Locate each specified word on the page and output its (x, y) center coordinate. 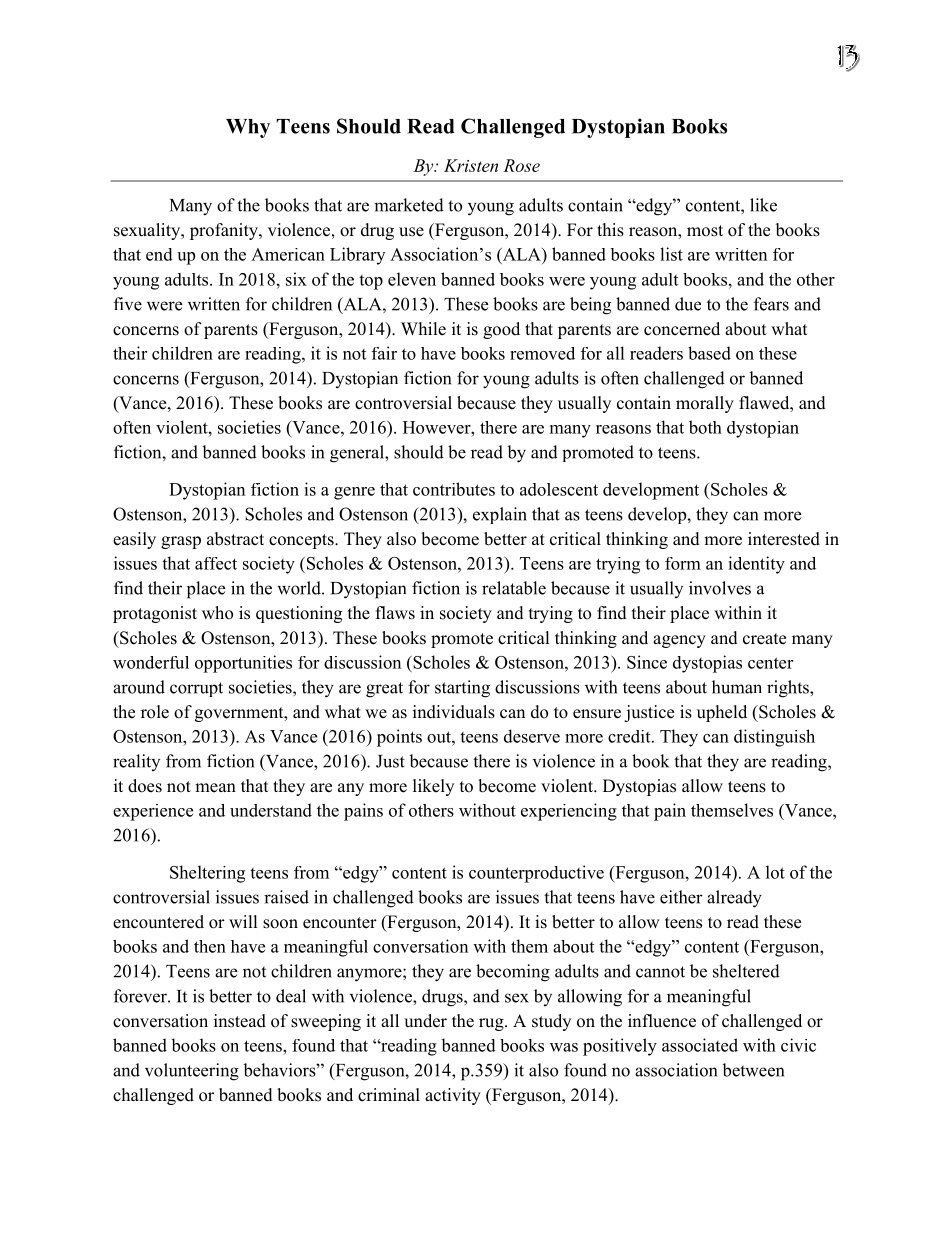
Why (248, 128)
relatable (514, 588)
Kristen (471, 165)
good (501, 330)
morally (705, 404)
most (705, 231)
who (217, 613)
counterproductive (536, 874)
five (128, 304)
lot (775, 872)
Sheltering (207, 874)
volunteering (192, 1072)
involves (720, 588)
